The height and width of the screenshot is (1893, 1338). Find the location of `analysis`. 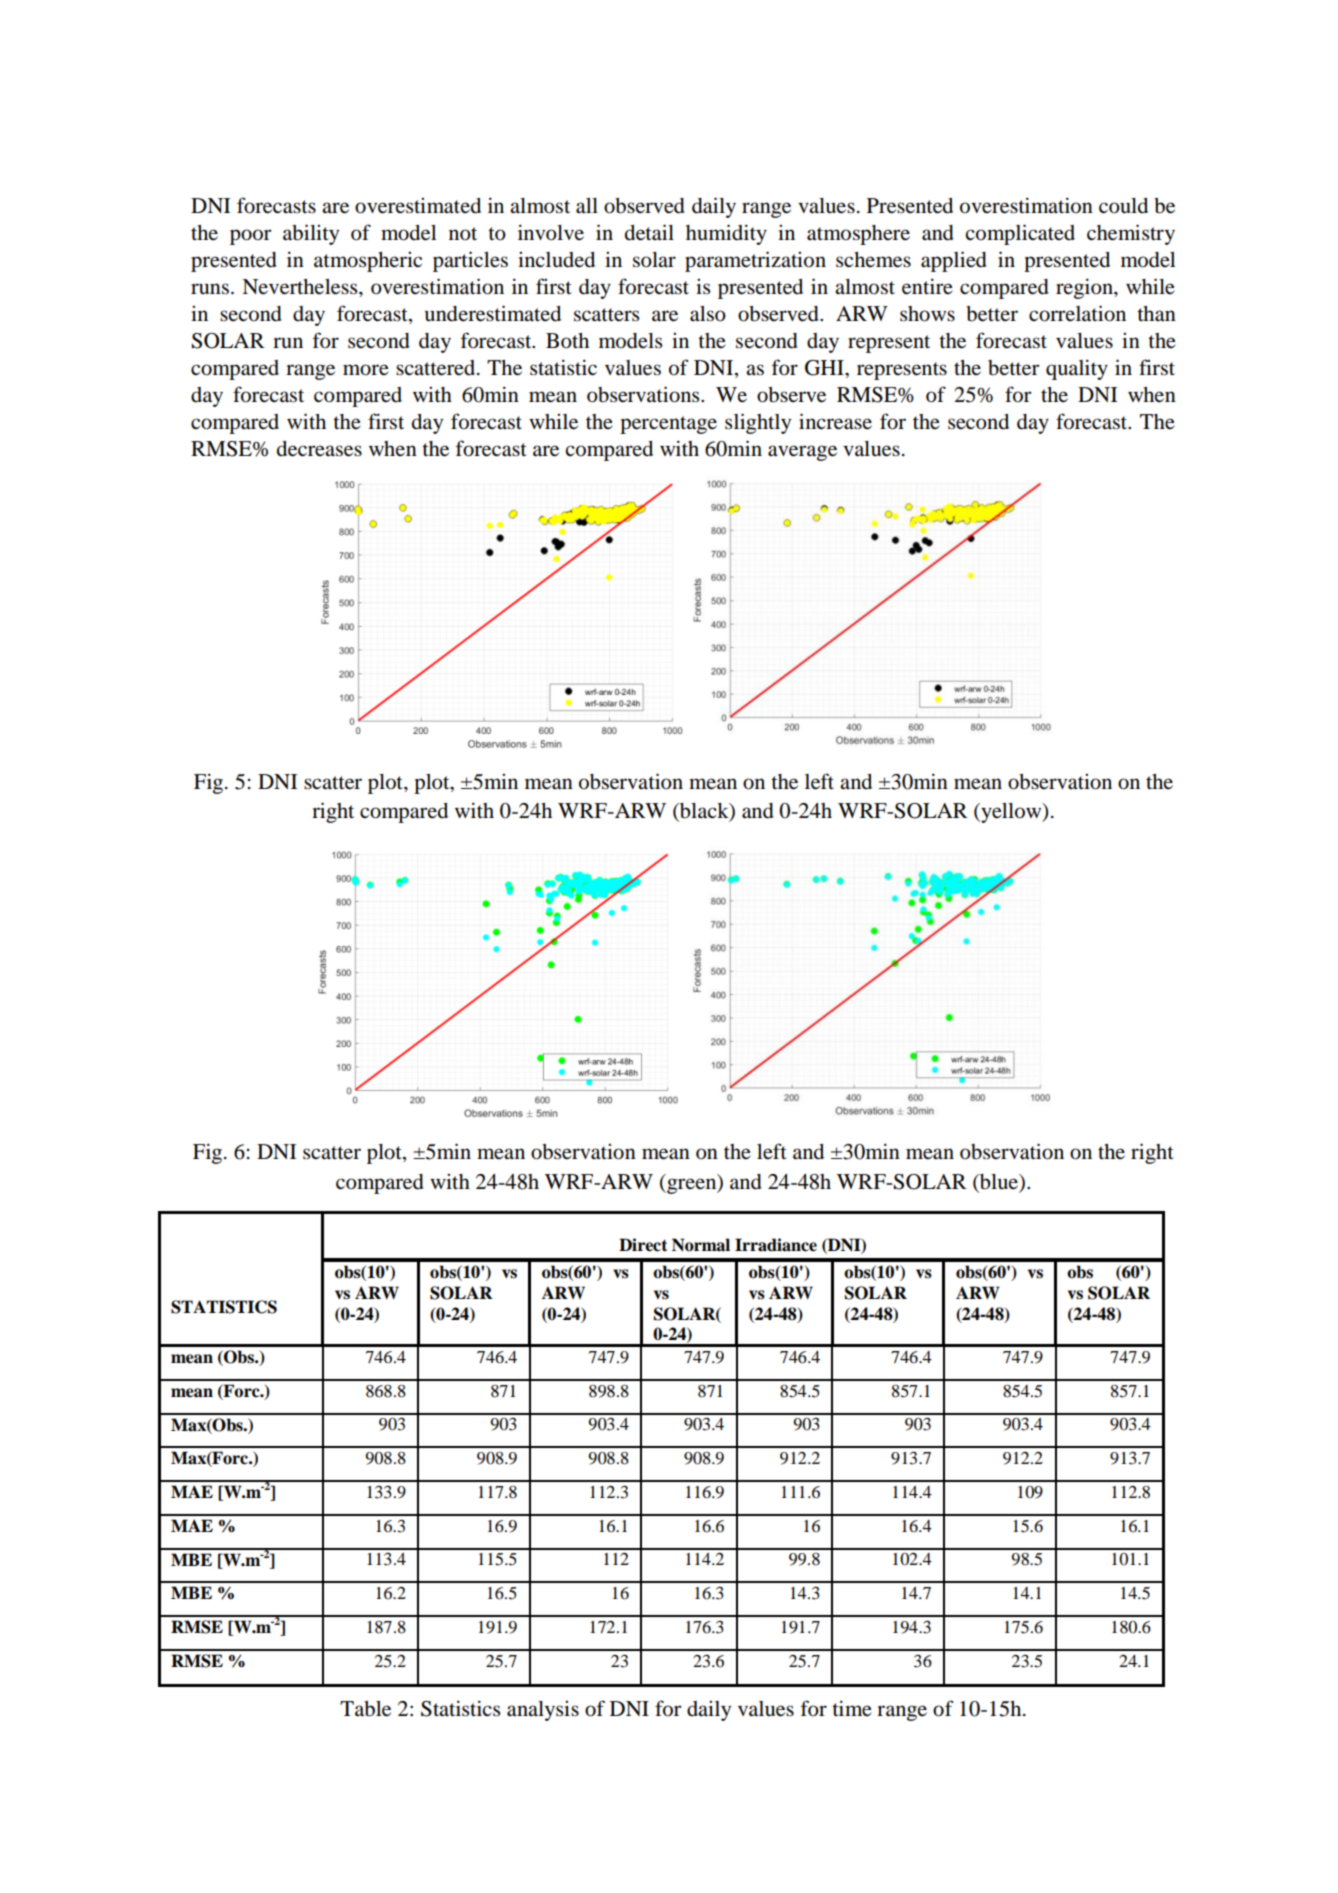

analysis is located at coordinates (543, 1711).
